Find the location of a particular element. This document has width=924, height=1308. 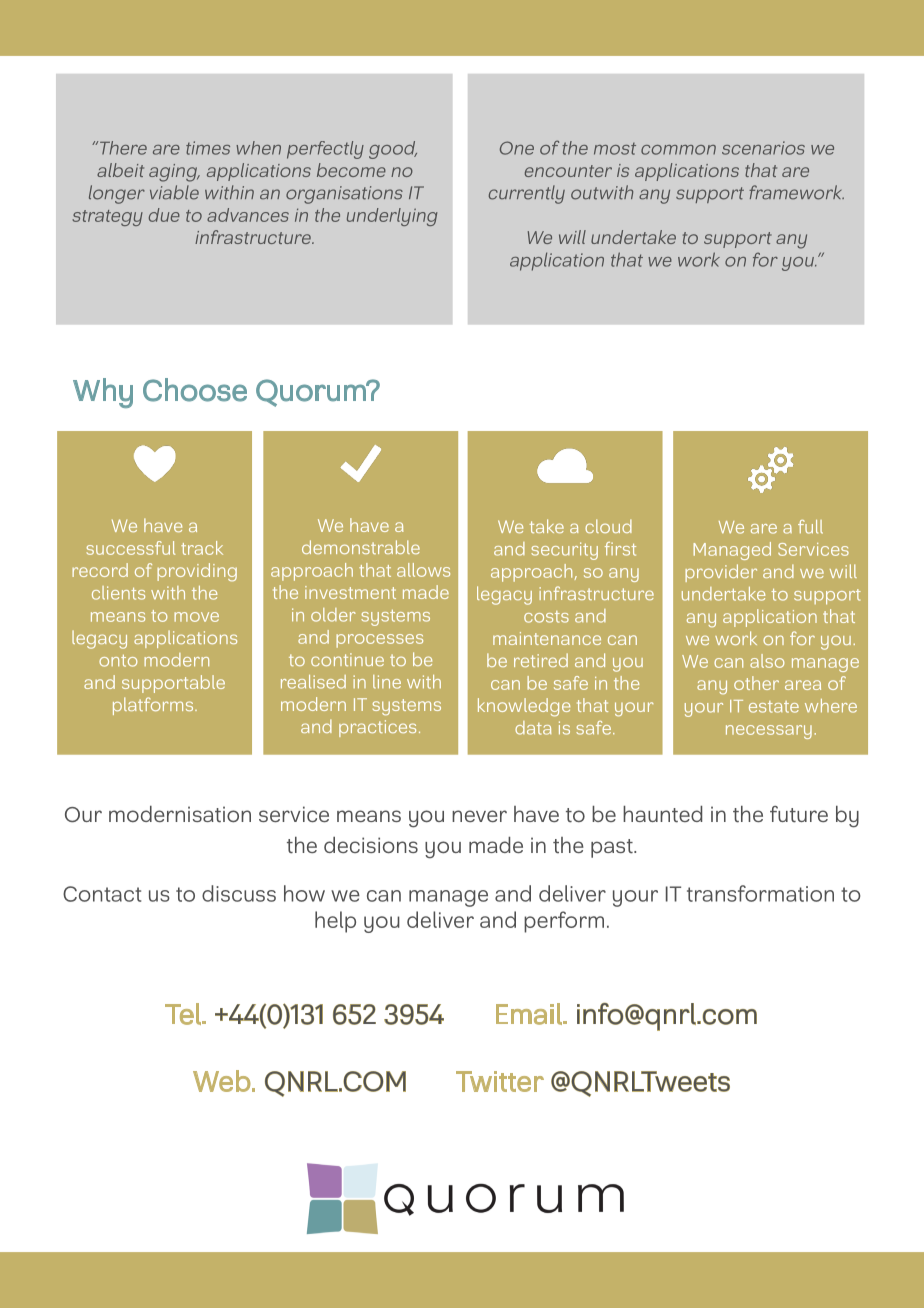

transformation is located at coordinates (760, 893).
